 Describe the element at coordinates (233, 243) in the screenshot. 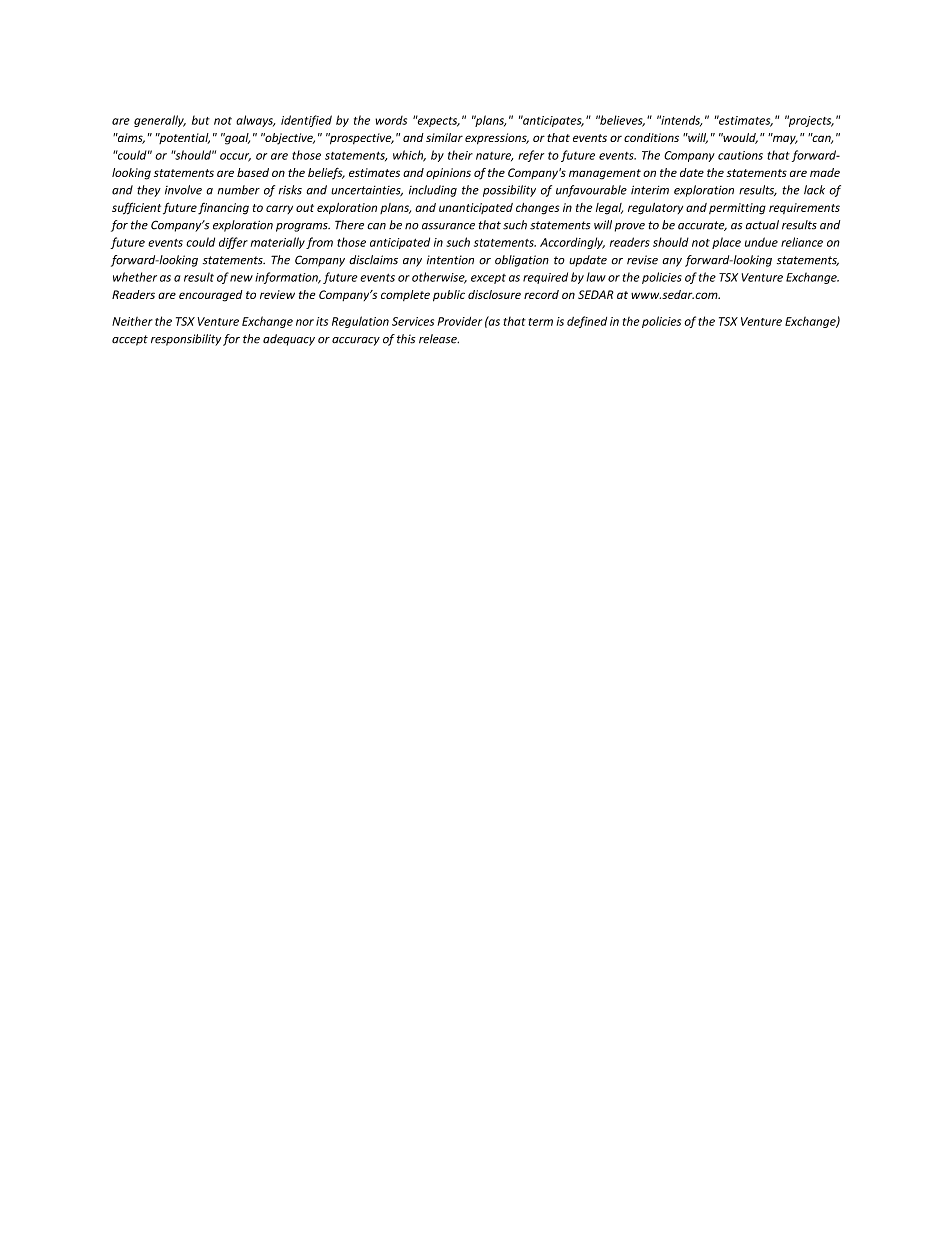

I see `differ` at that location.
